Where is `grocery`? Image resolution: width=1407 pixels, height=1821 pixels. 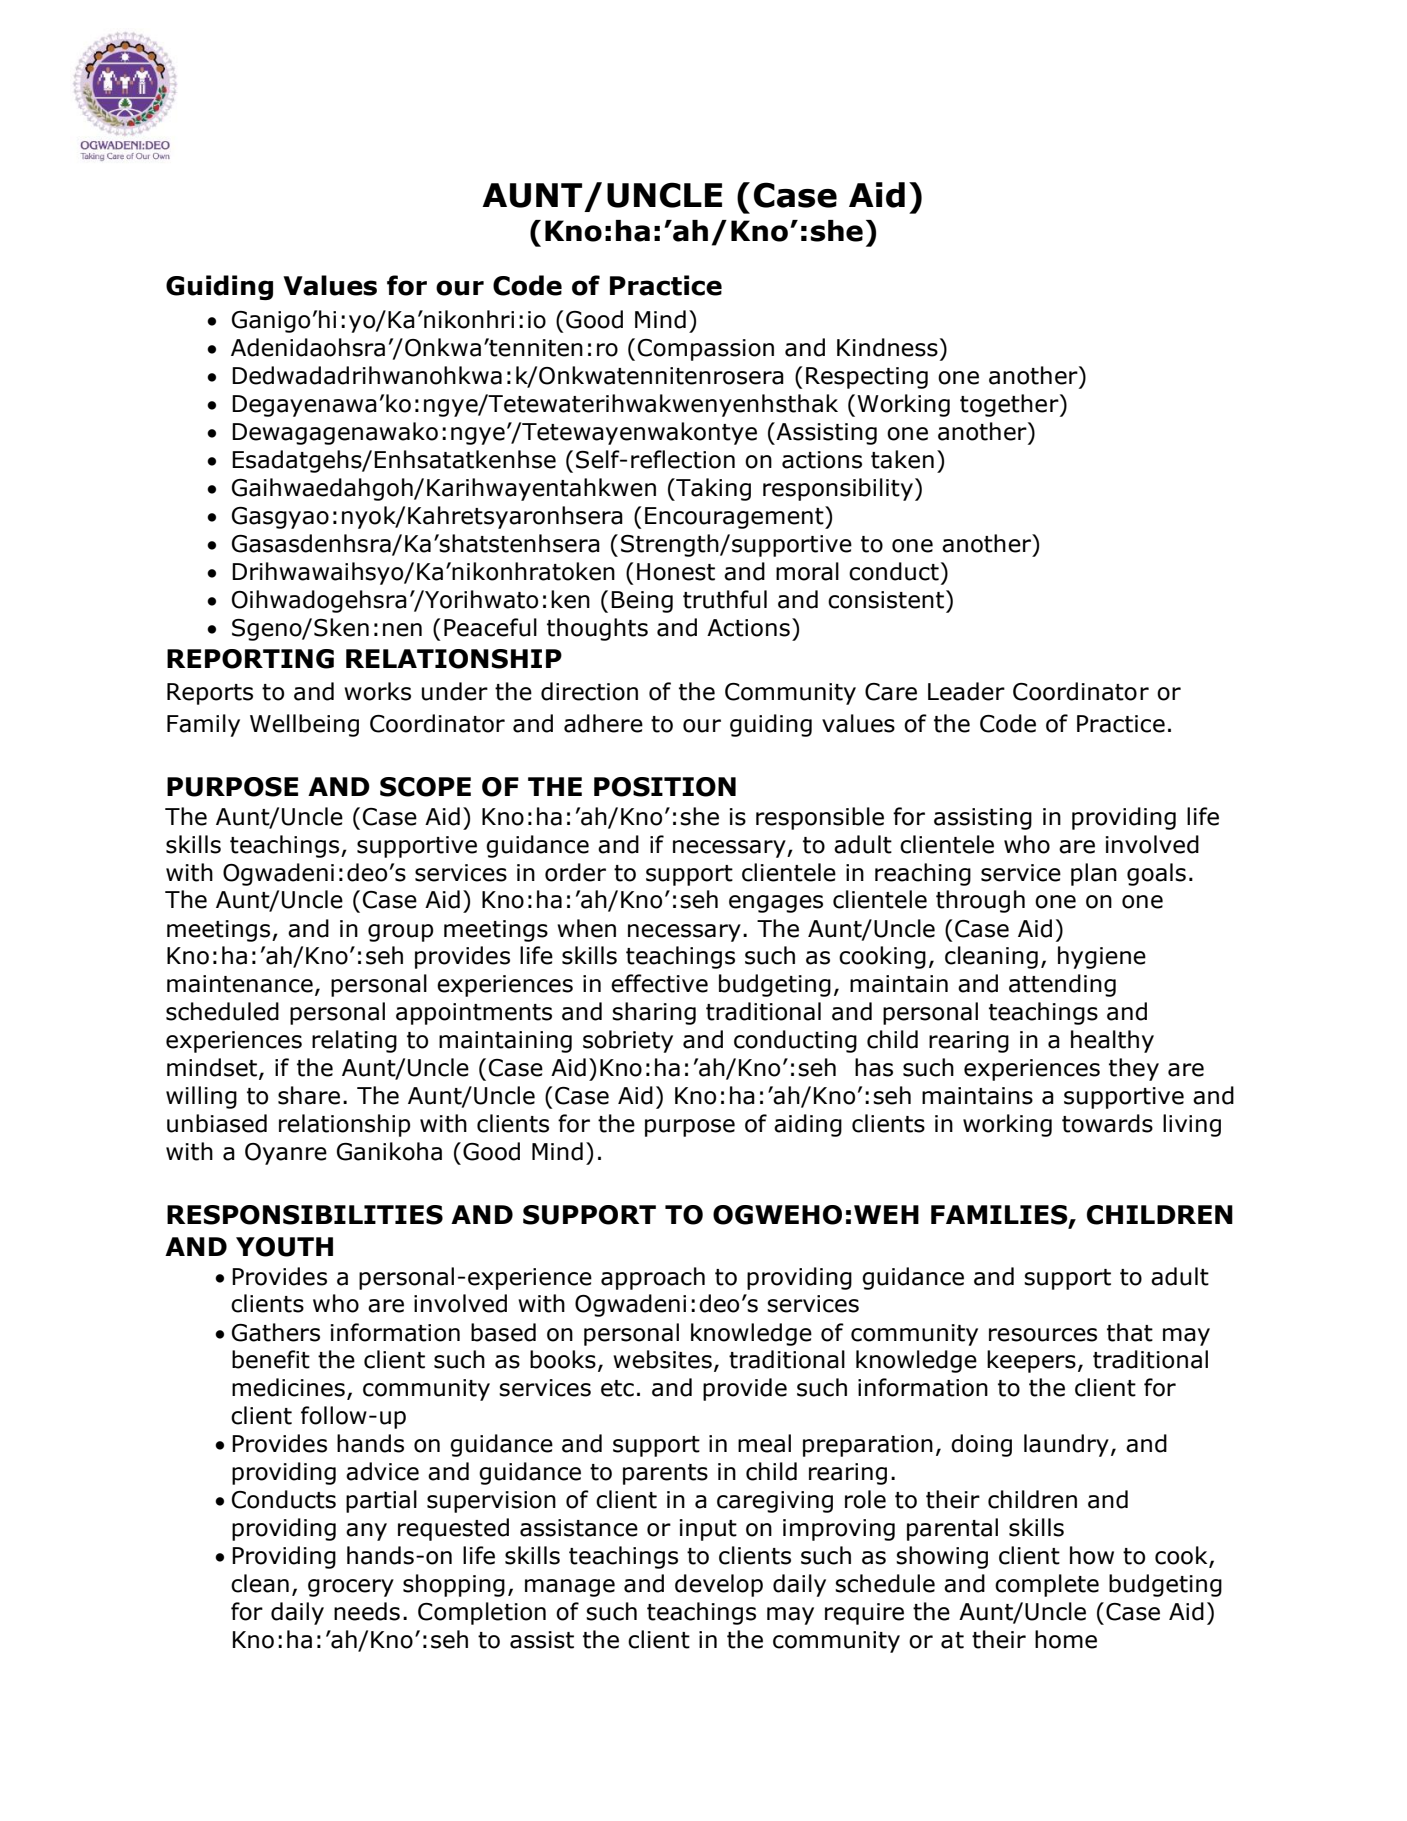 grocery is located at coordinates (351, 1588).
